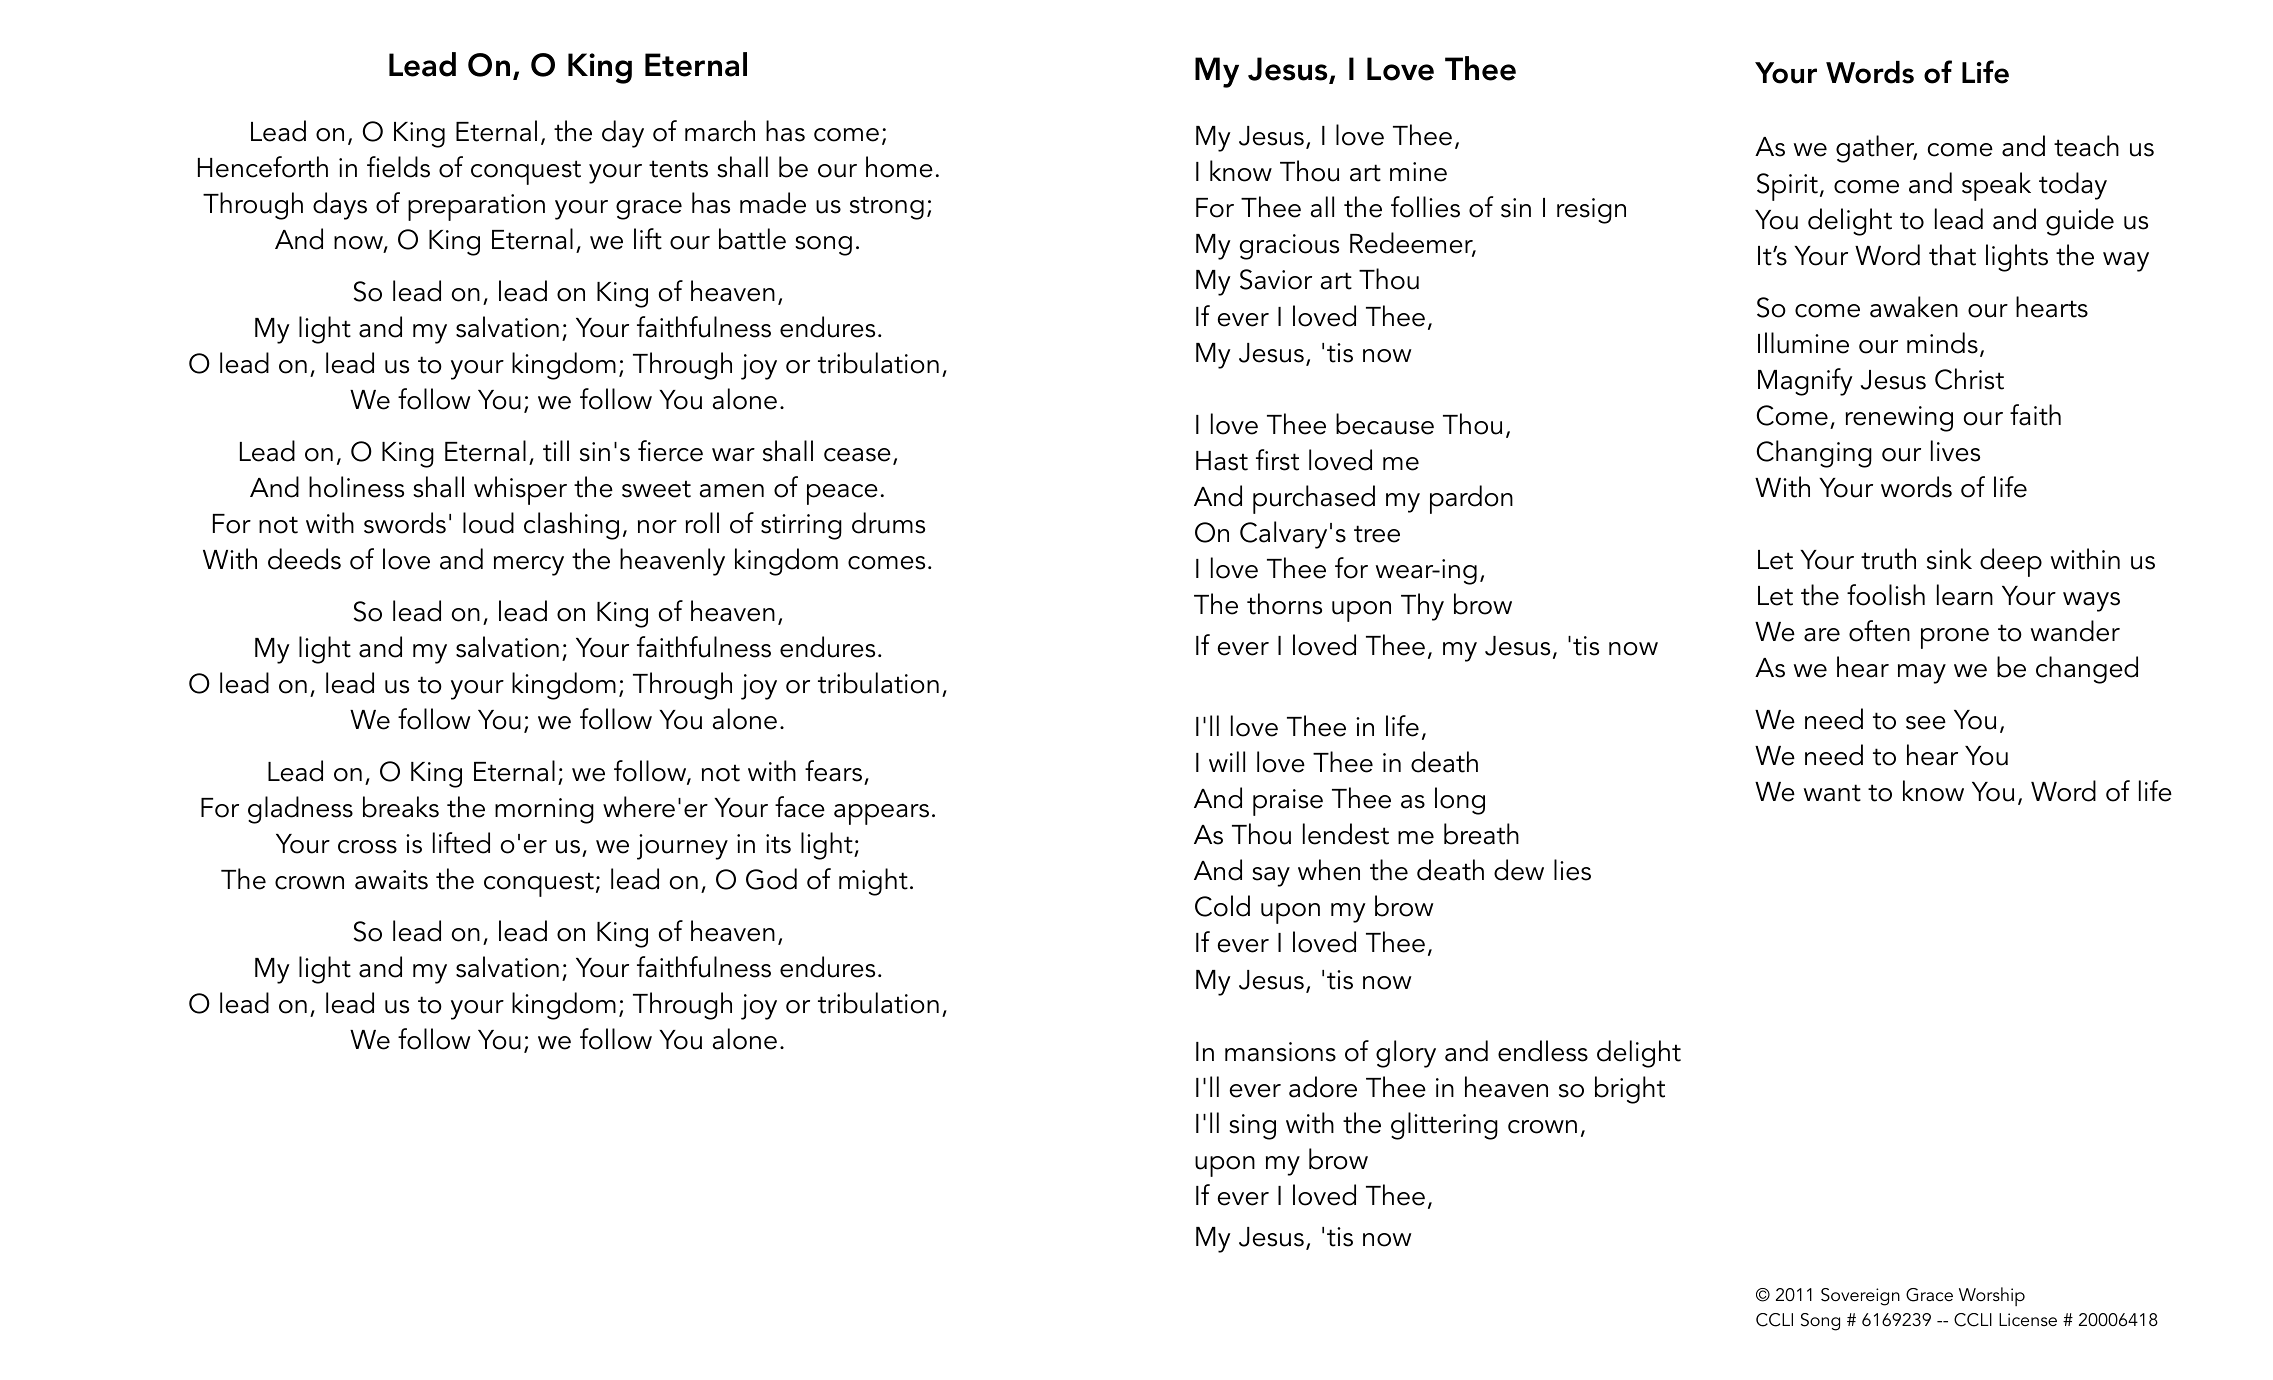  Describe the element at coordinates (1284, 604) in the screenshot. I see `thorns` at that location.
